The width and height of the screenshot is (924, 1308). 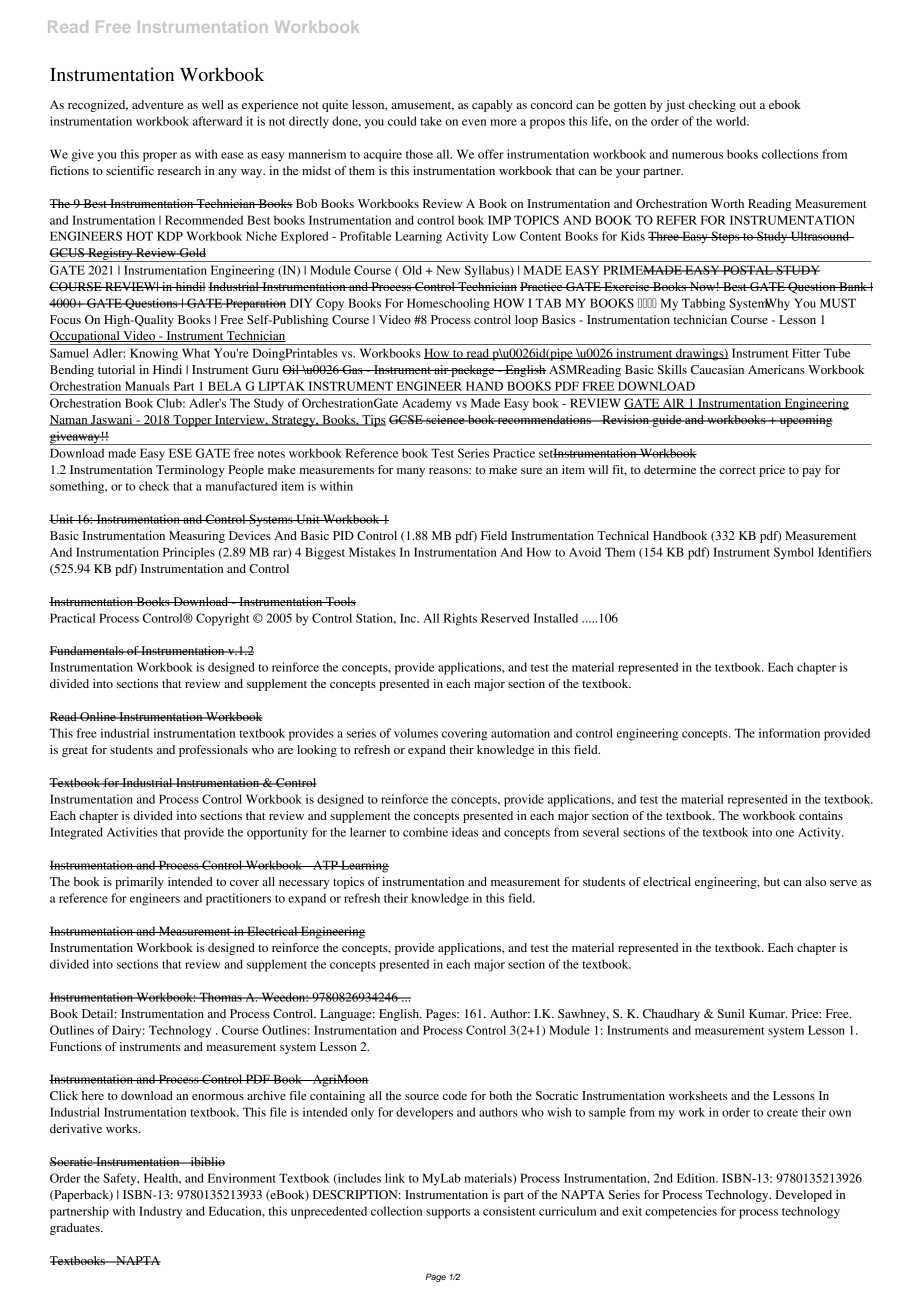 What do you see at coordinates (160, 1212) in the screenshot?
I see `Industry` at bounding box center [160, 1212].
